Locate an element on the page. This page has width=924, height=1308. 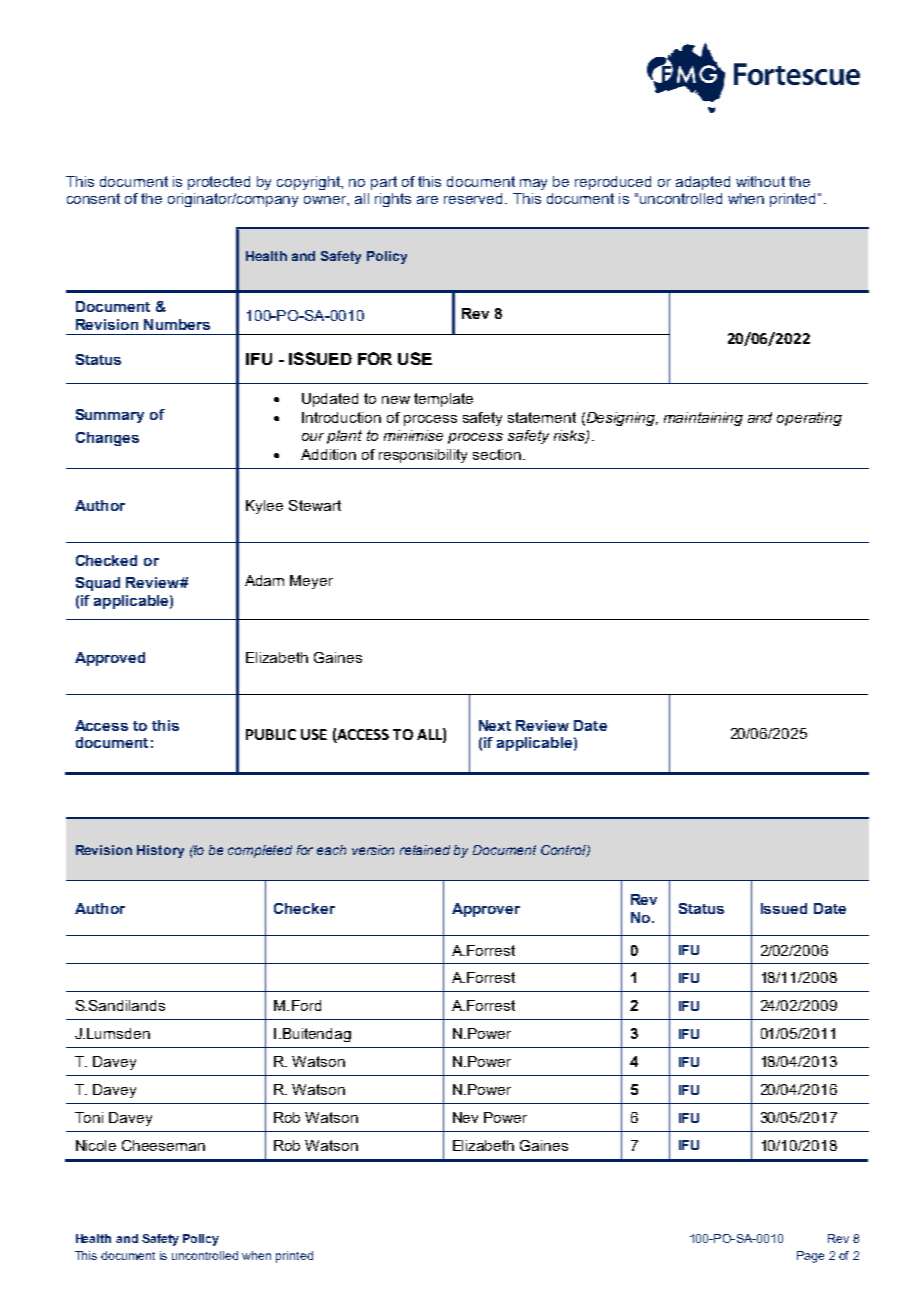
adapted is located at coordinates (703, 183).
